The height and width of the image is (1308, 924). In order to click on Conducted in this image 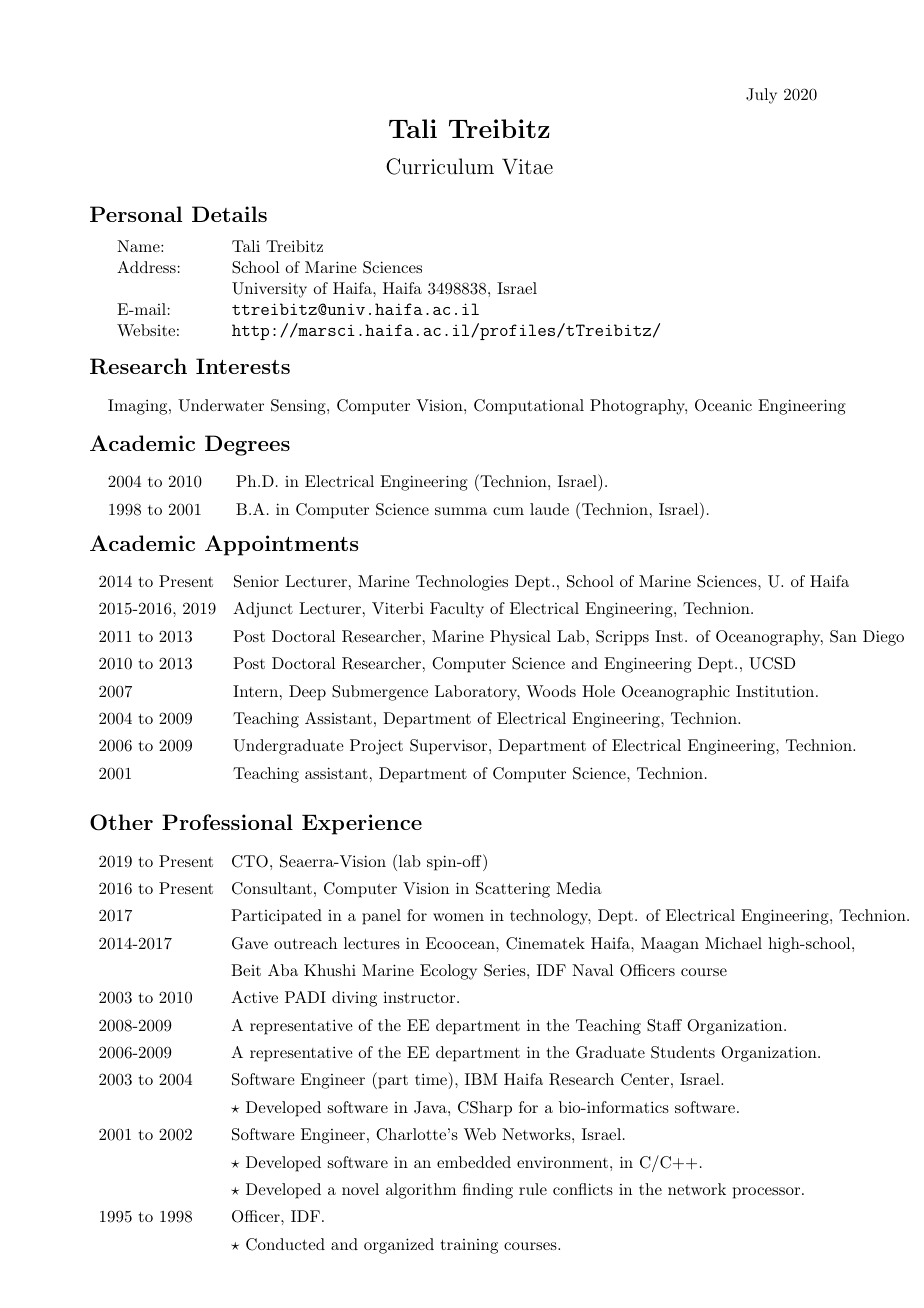, I will do `click(285, 1244)`.
